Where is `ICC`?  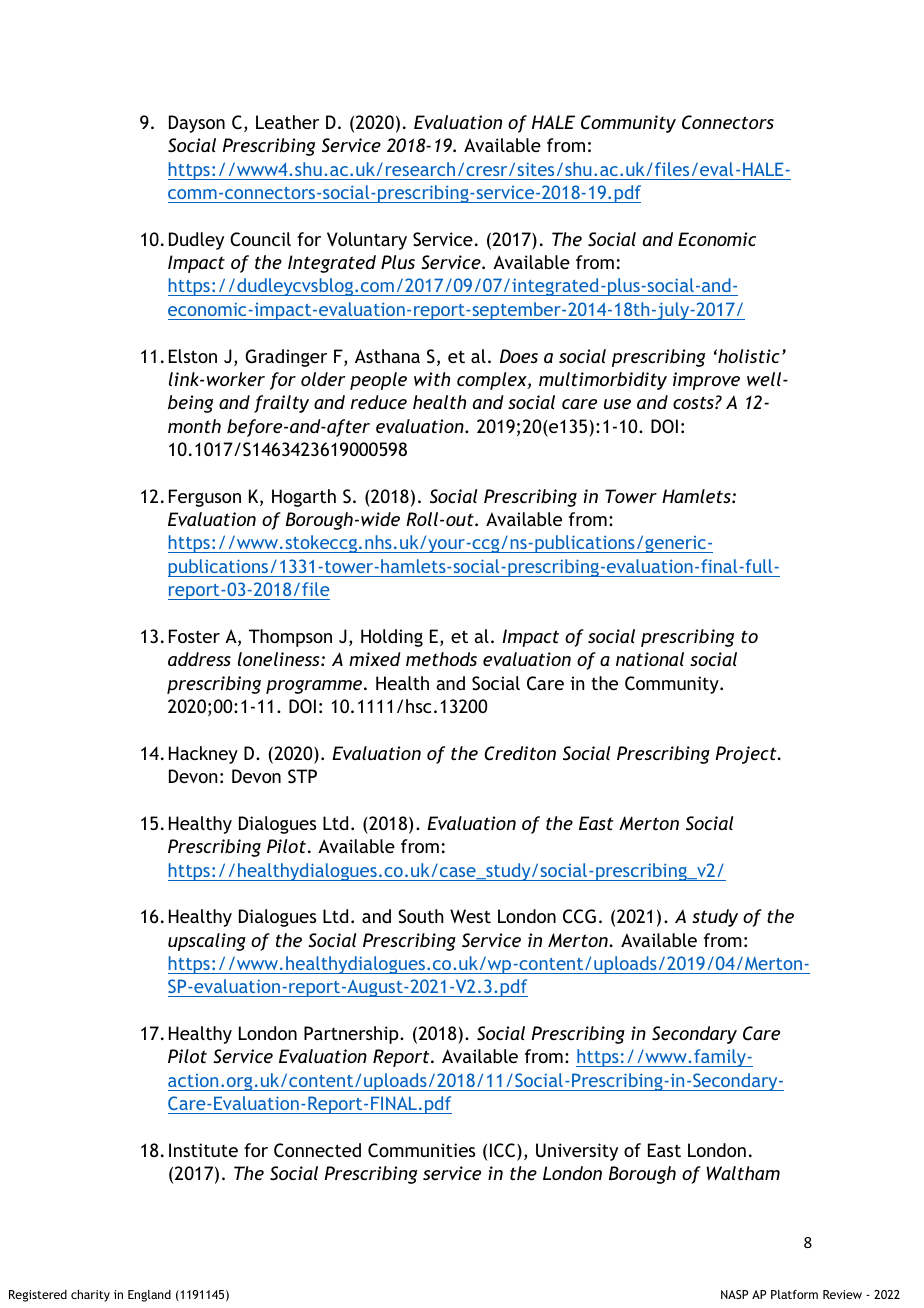
ICC is located at coordinates (504, 1151).
